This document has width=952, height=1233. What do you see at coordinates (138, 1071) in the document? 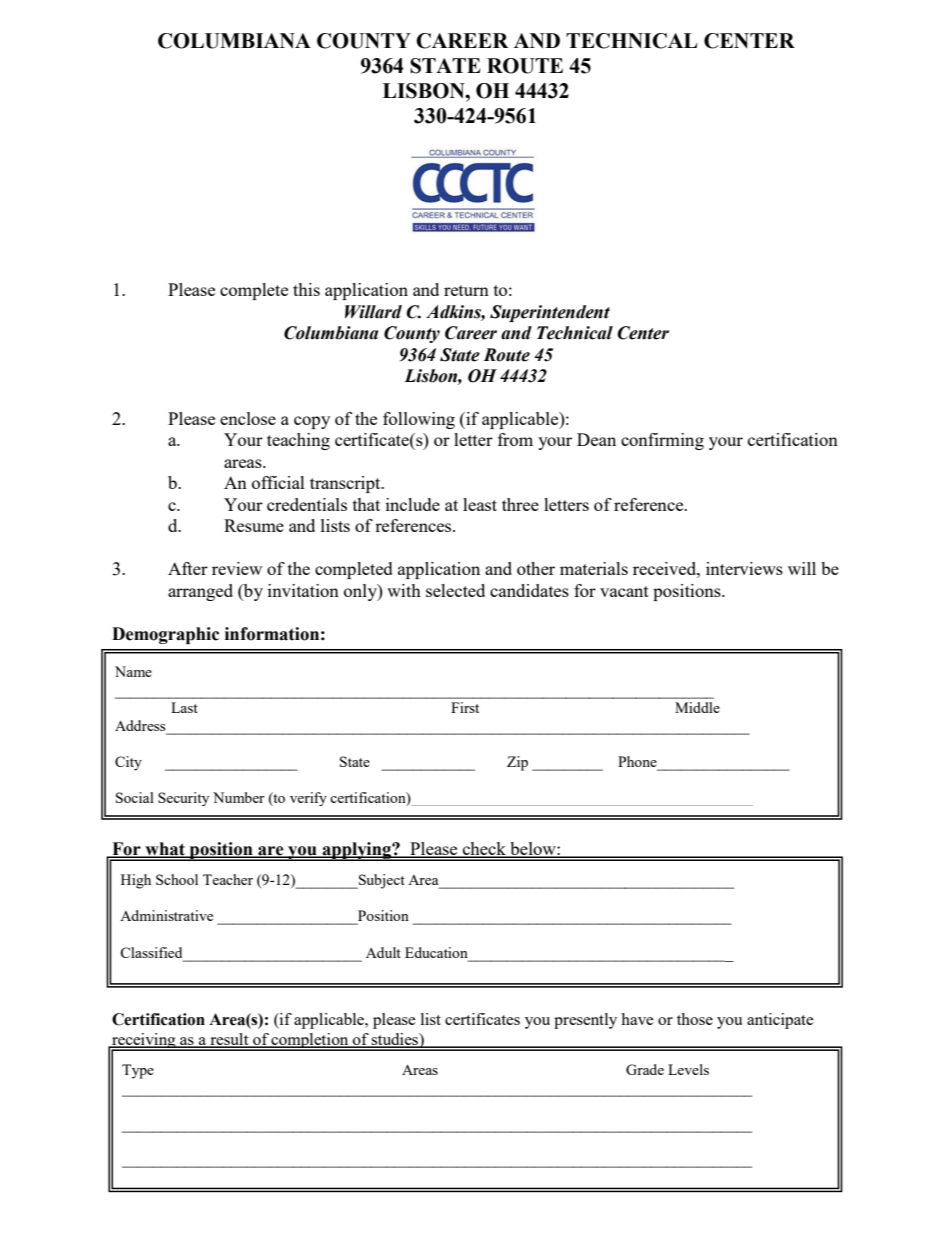
I see `Type` at bounding box center [138, 1071].
